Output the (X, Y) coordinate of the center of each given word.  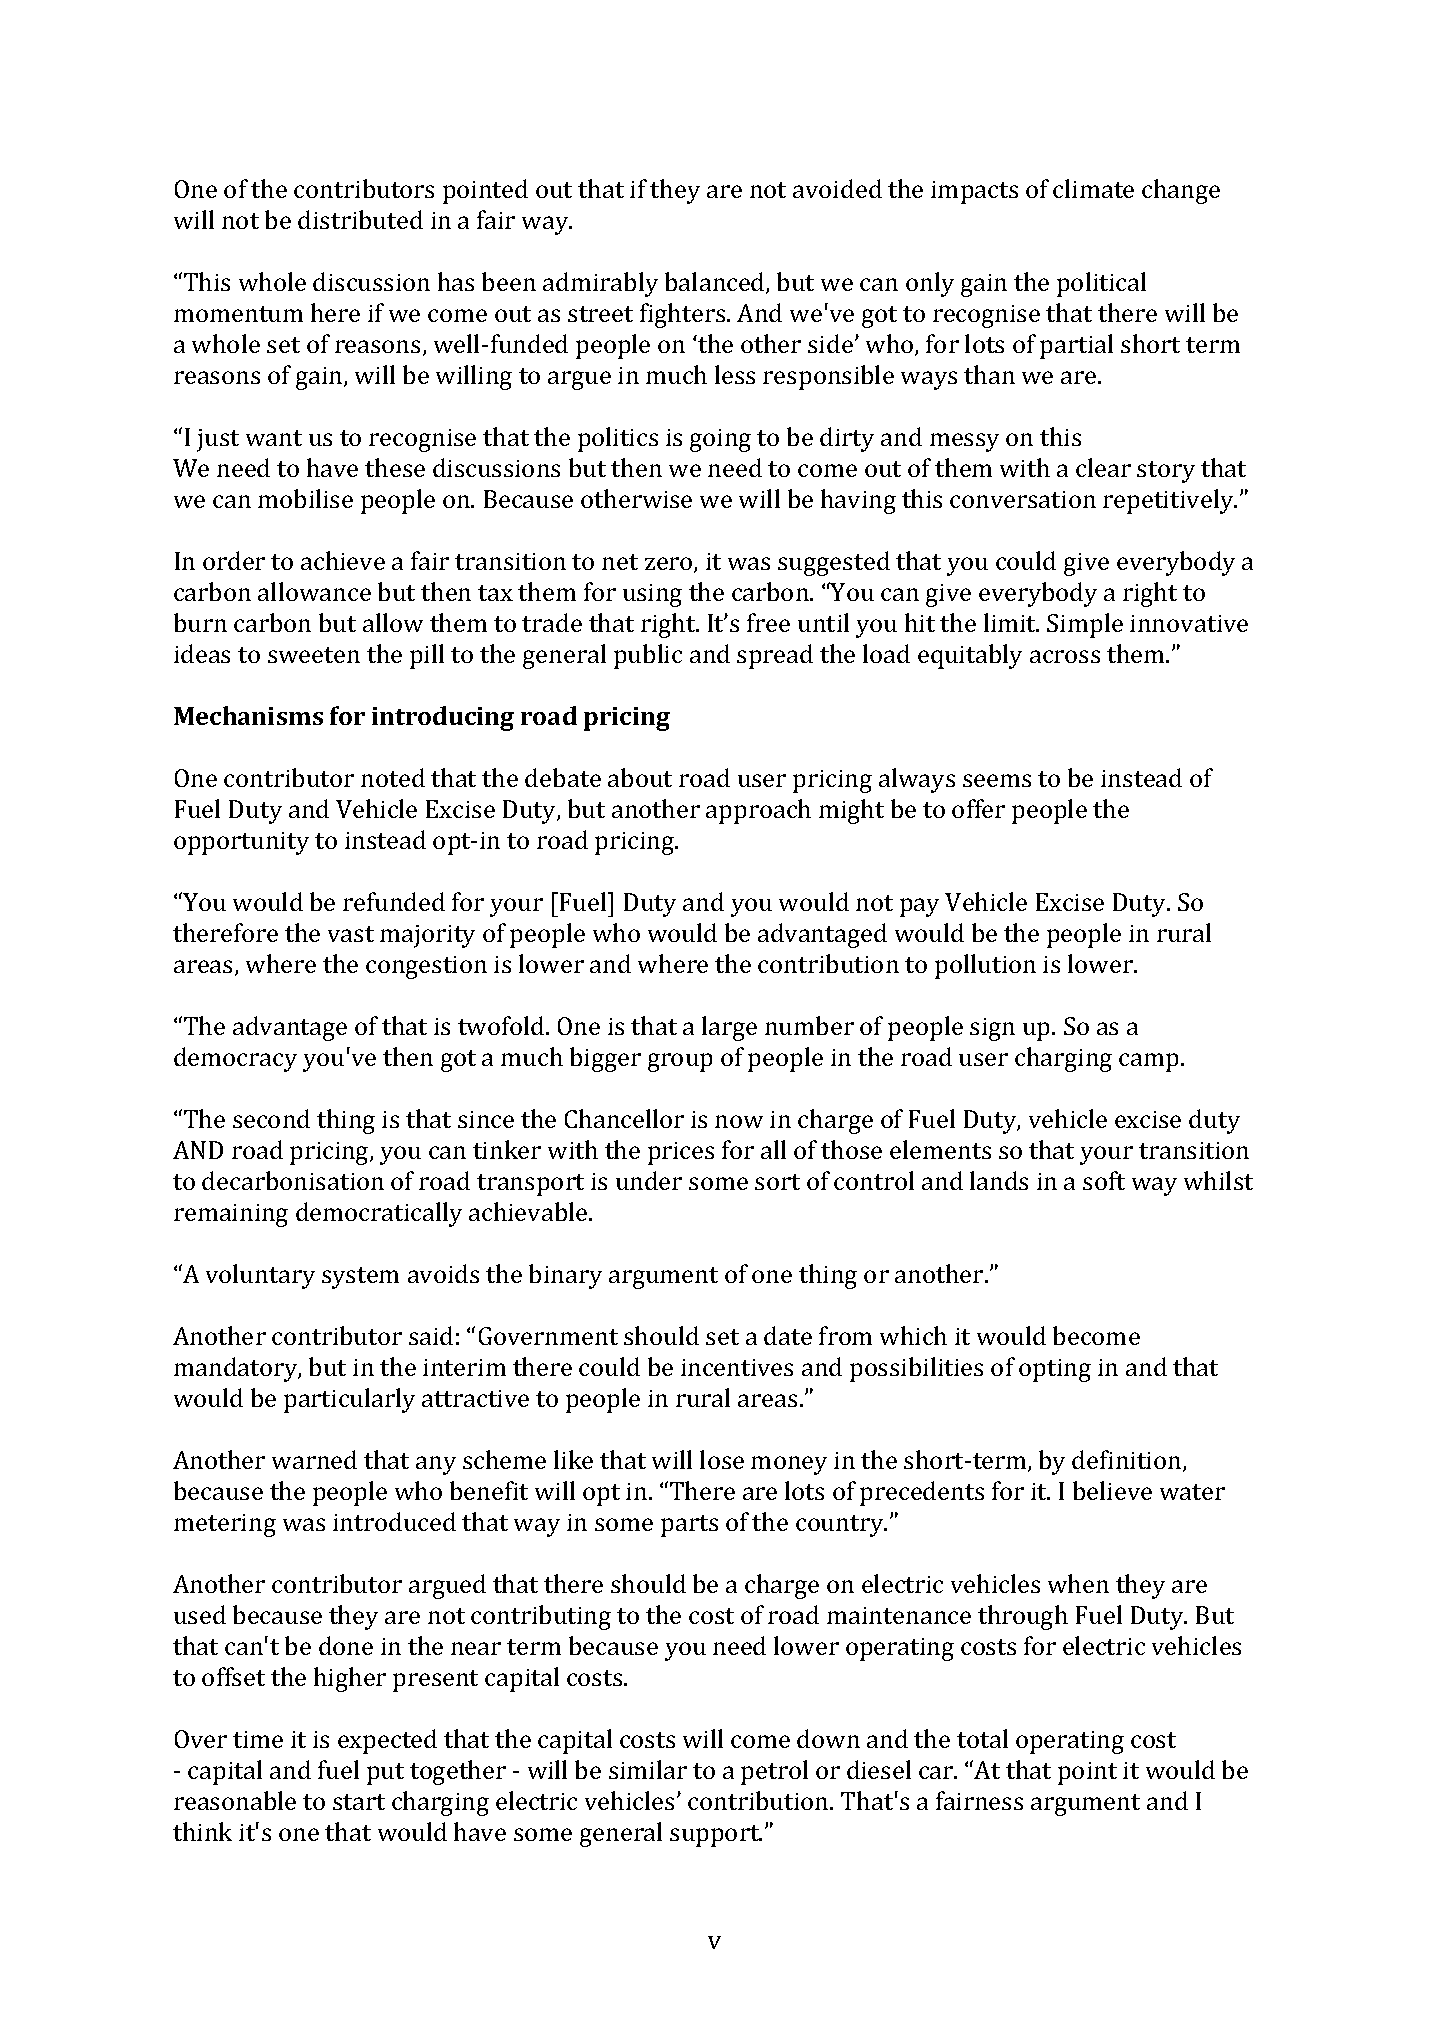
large (729, 1028)
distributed (360, 219)
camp (1148, 1062)
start (359, 1802)
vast (351, 934)
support (716, 1836)
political (1101, 284)
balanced (716, 283)
